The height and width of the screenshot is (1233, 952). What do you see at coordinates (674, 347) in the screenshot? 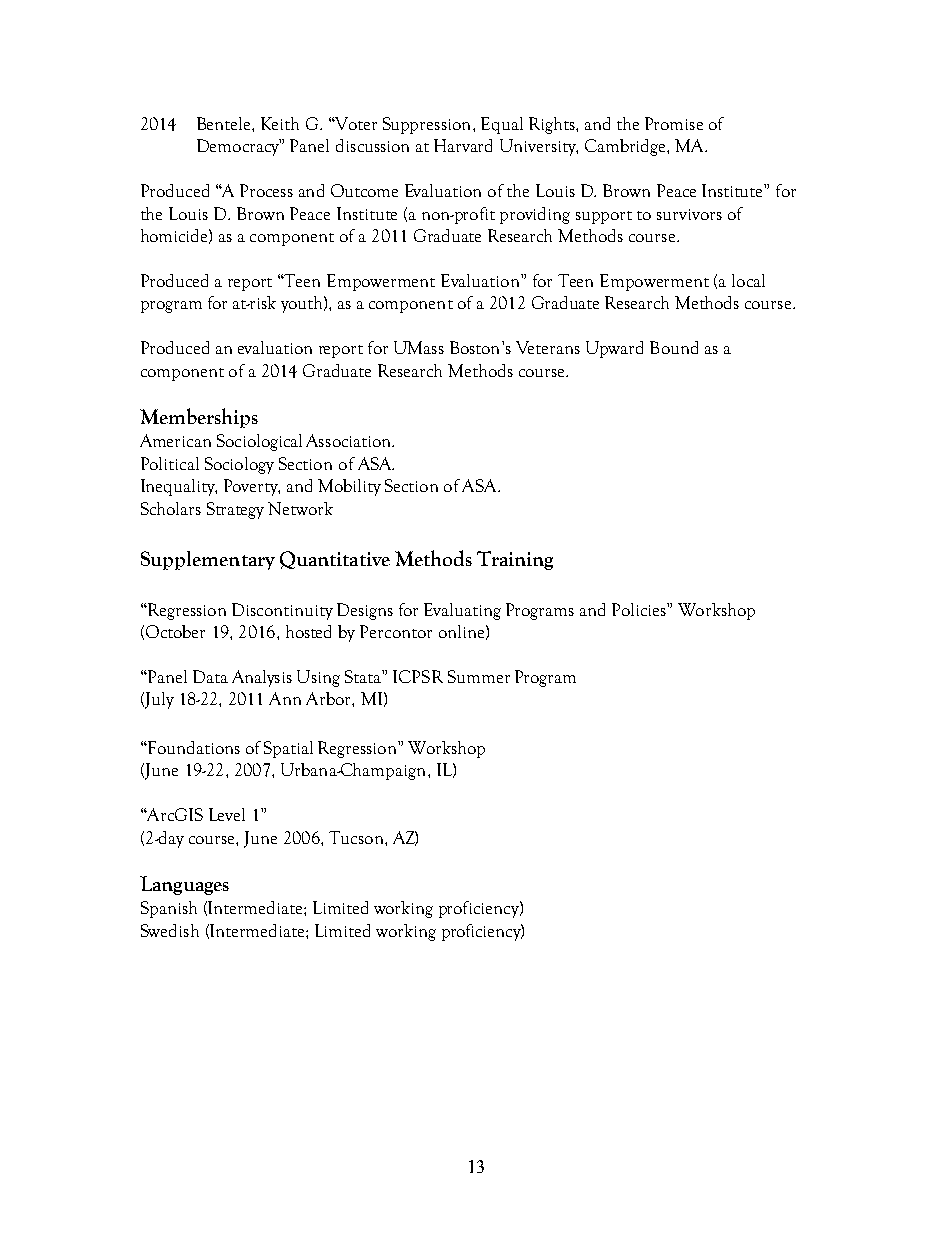
I see `Bound` at bounding box center [674, 347].
